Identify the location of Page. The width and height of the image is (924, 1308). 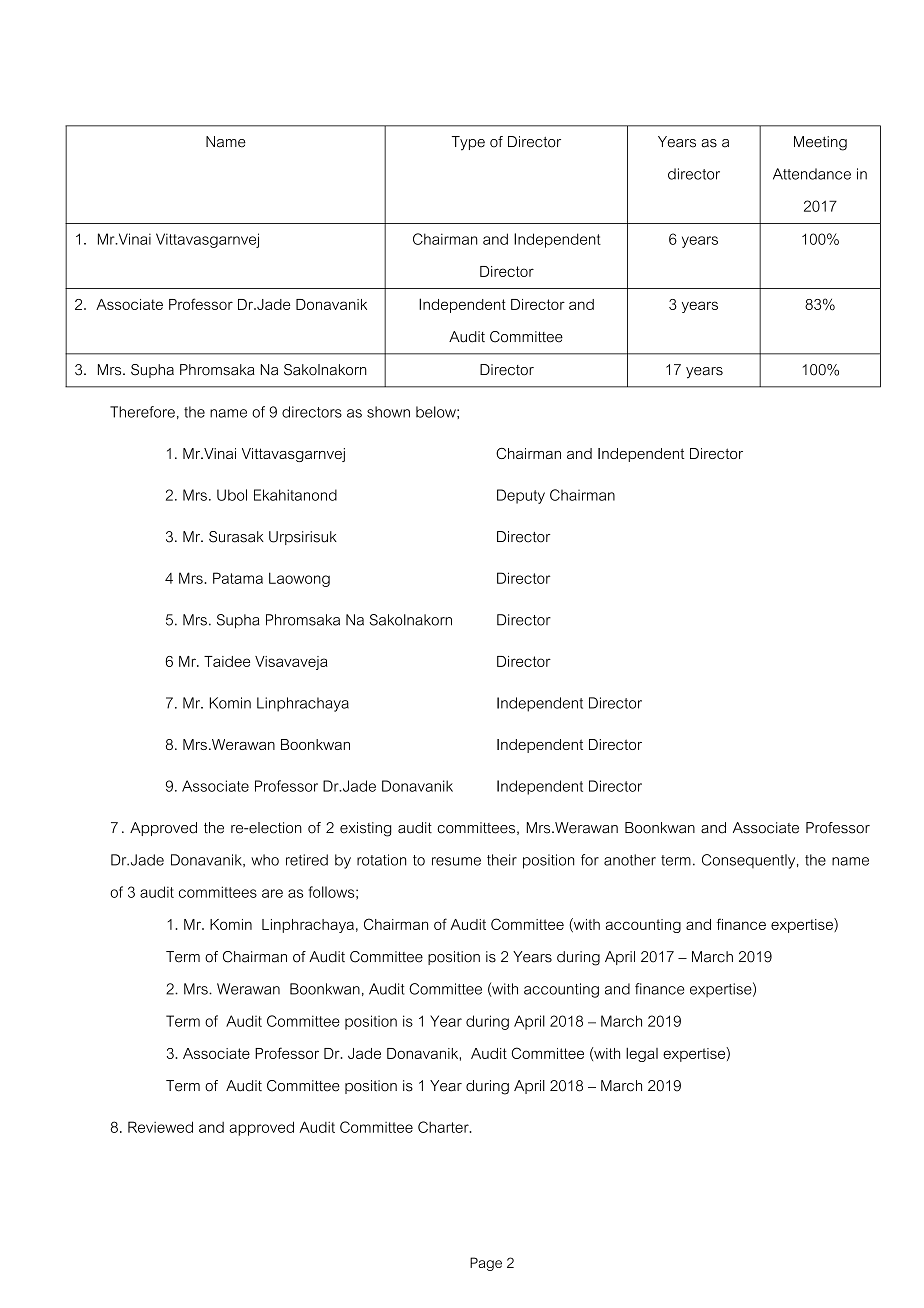
(486, 1264).
